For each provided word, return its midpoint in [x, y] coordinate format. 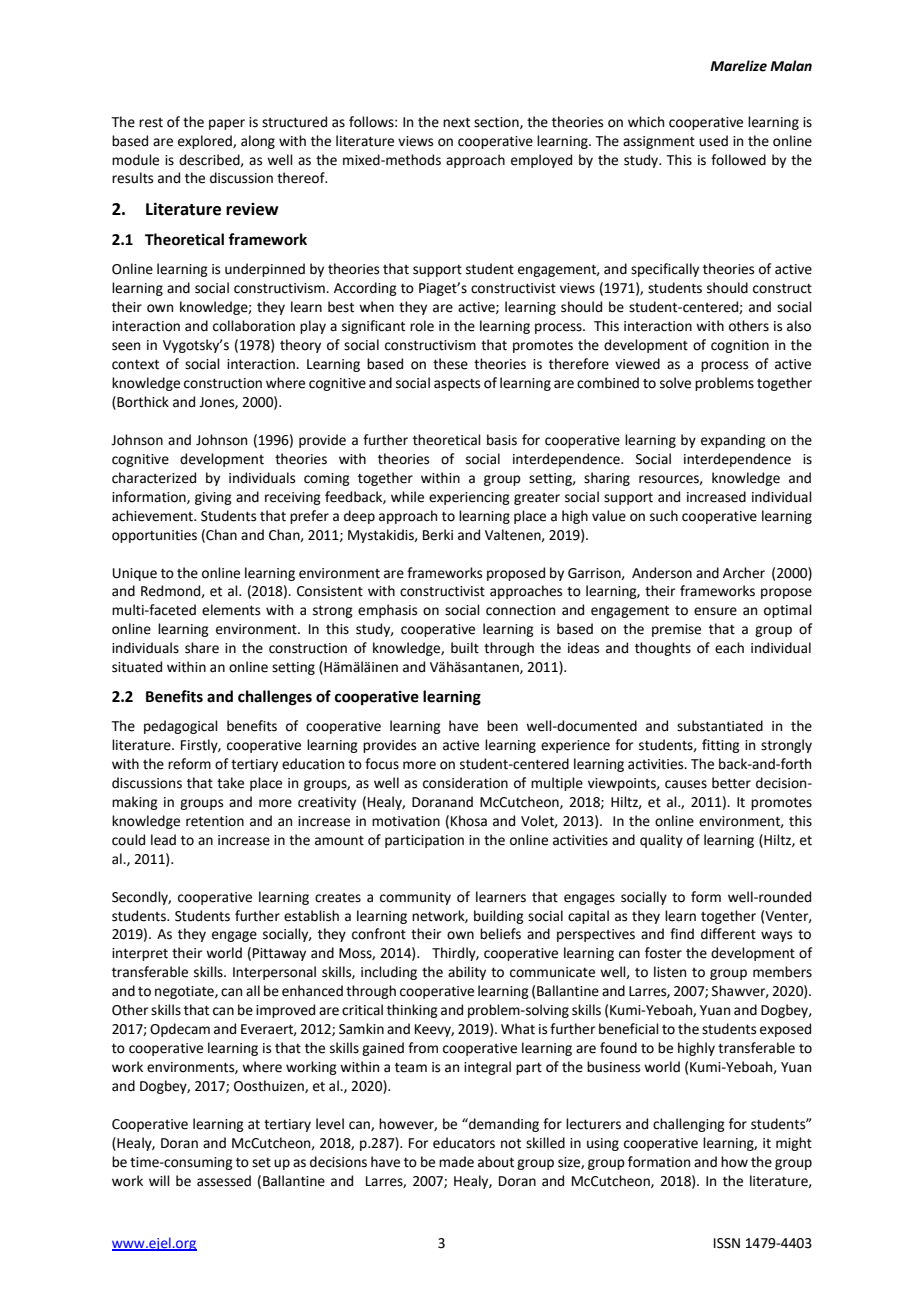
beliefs [500, 934]
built [465, 648]
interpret [140, 954]
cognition [740, 346]
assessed [224, 1181]
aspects [457, 384]
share [202, 648]
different [728, 934]
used [713, 141]
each [729, 648]
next [456, 122]
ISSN [727, 1243]
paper [227, 124]
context [135, 364]
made [456, 1162]
